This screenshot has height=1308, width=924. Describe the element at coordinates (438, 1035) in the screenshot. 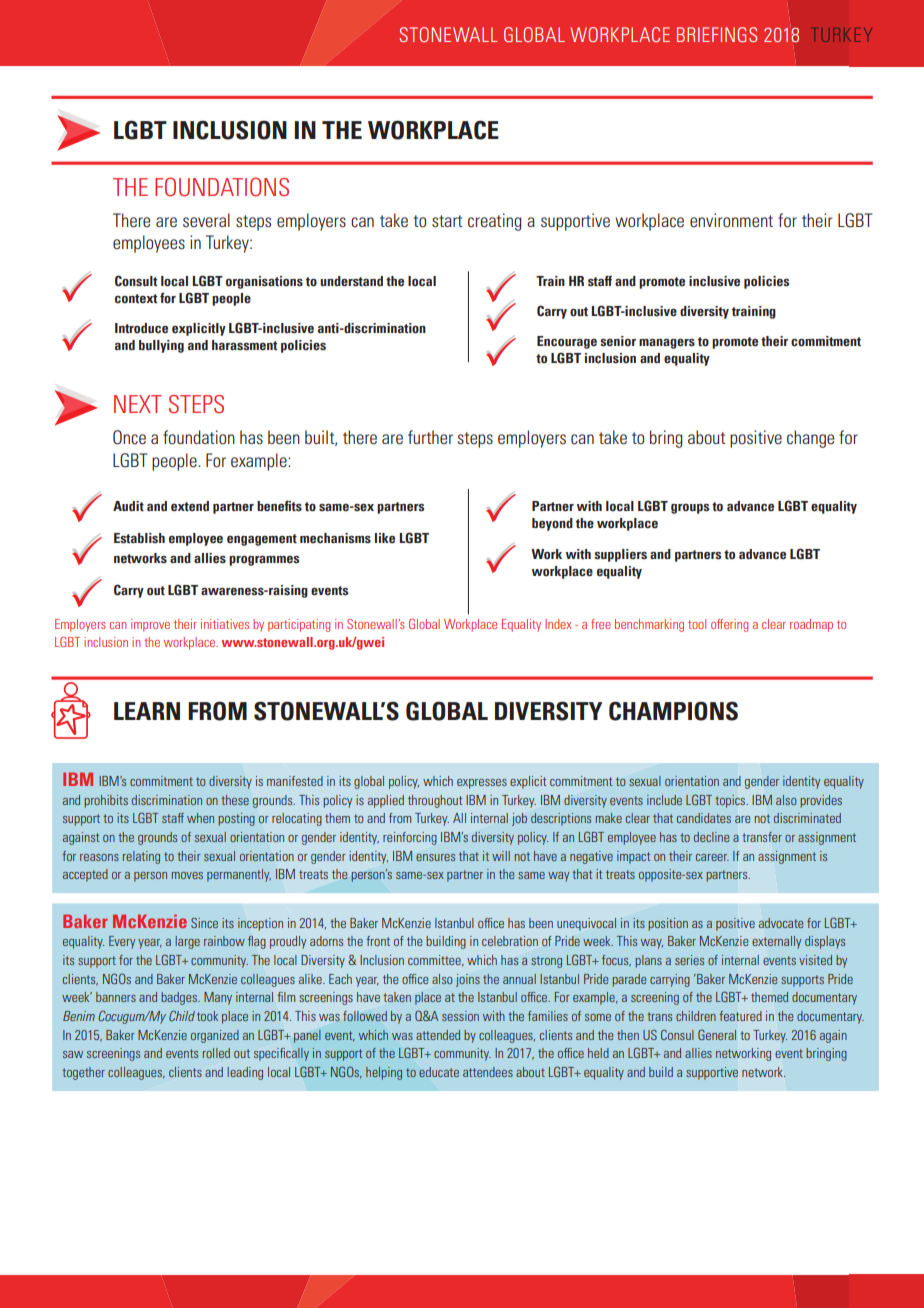

I see `attended` at that location.
